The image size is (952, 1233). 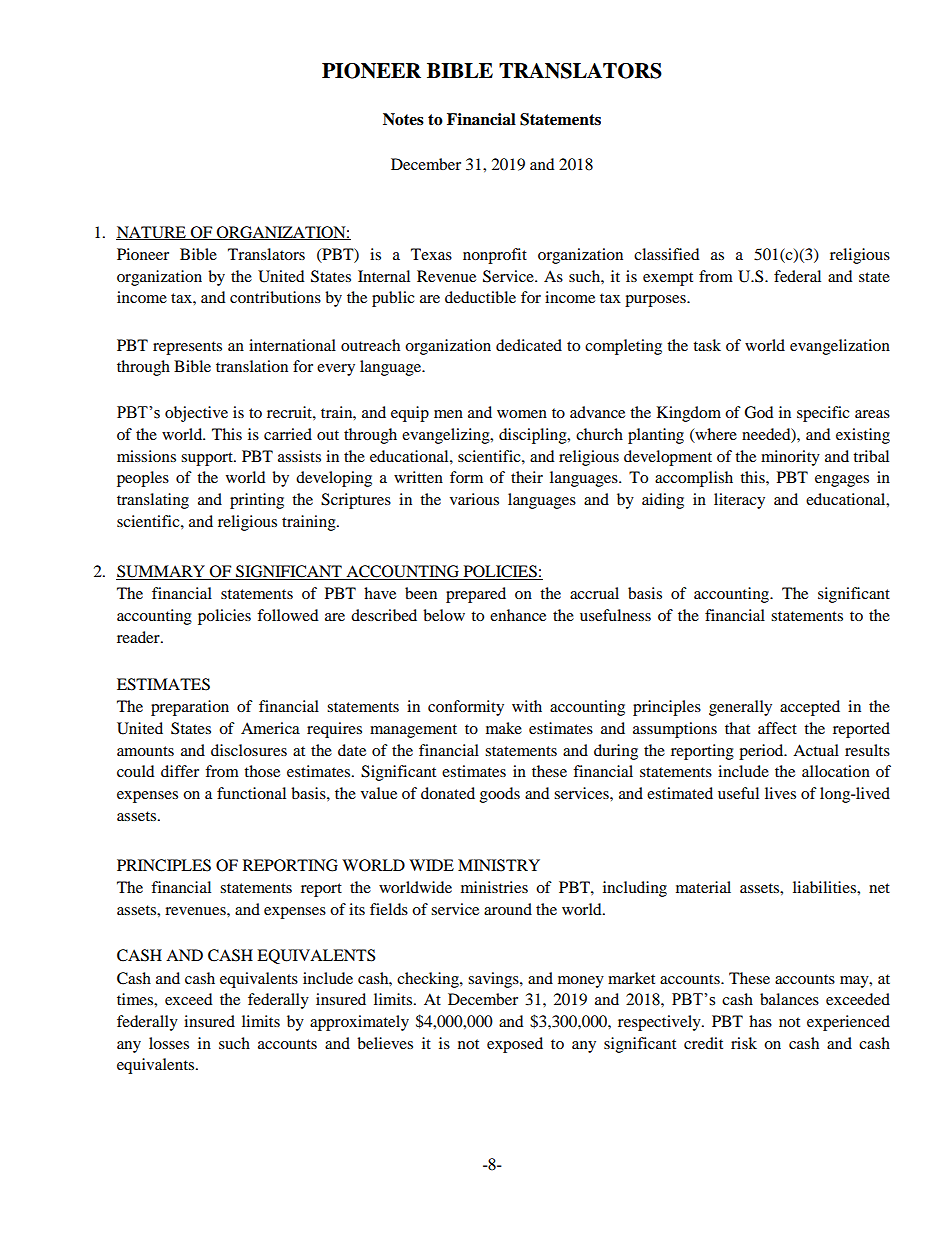 I want to click on classified, so click(x=667, y=254).
